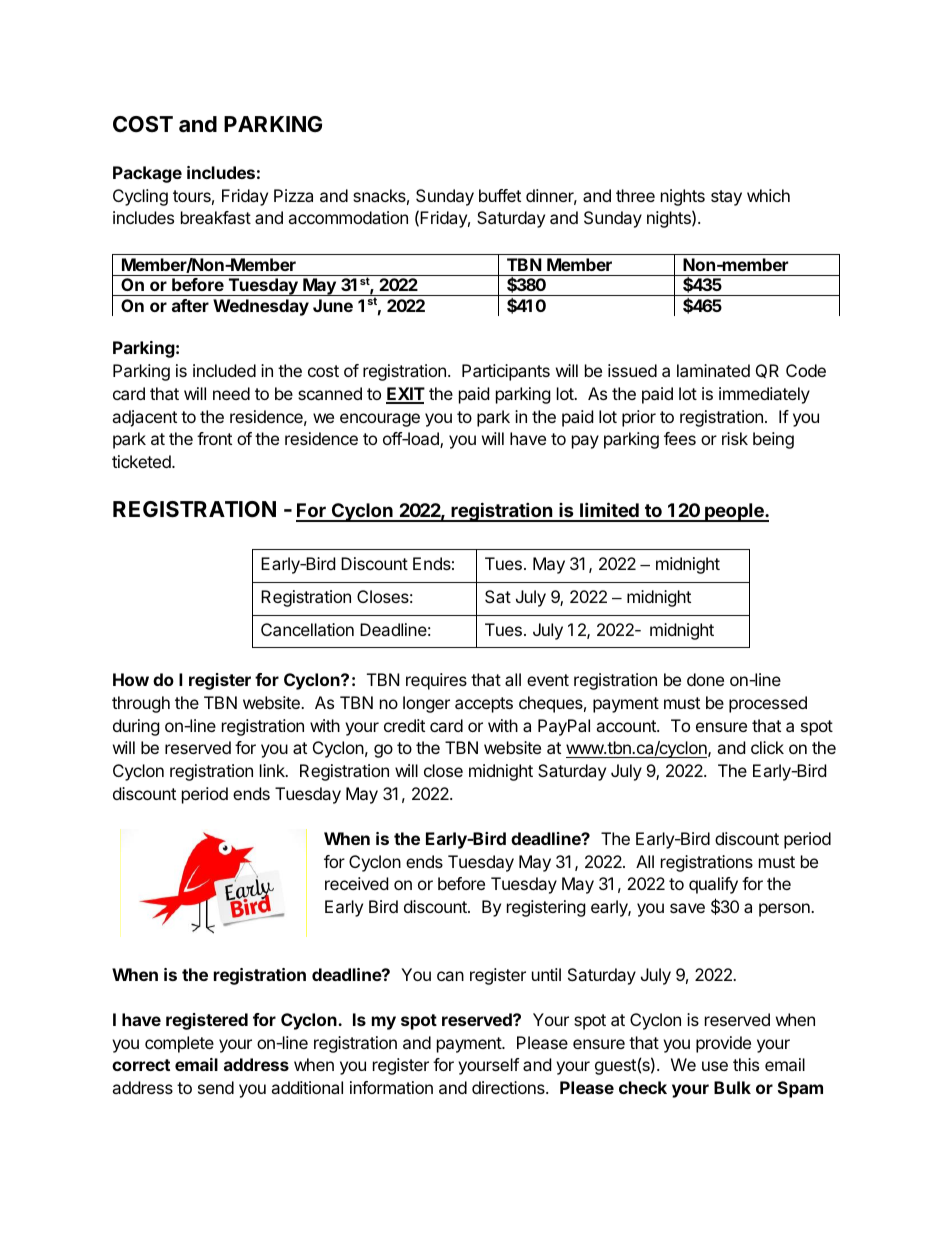 The width and height of the screenshot is (952, 1233). What do you see at coordinates (767, 747) in the screenshot?
I see `click` at bounding box center [767, 747].
